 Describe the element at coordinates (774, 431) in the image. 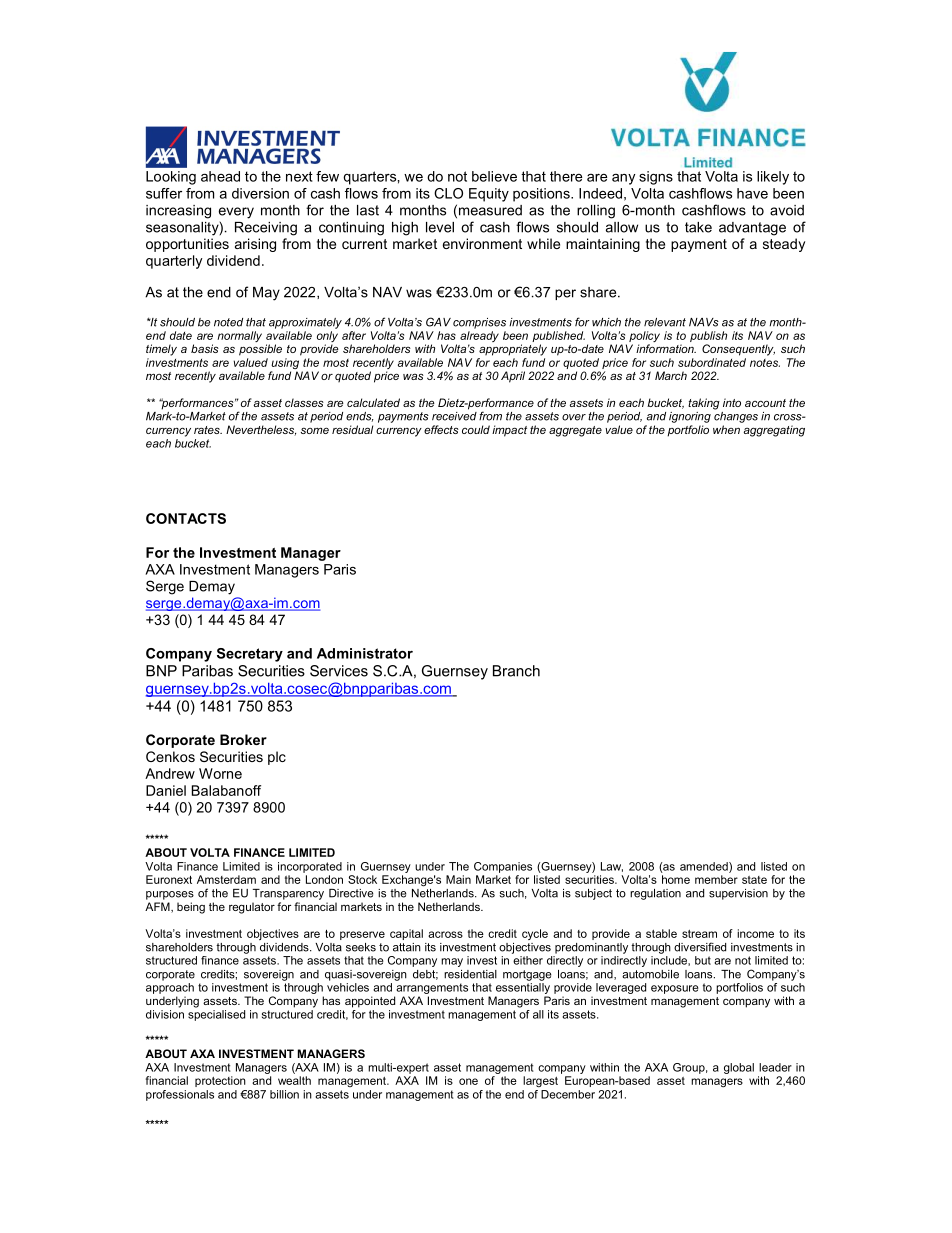

I see `aggregating` at that location.
